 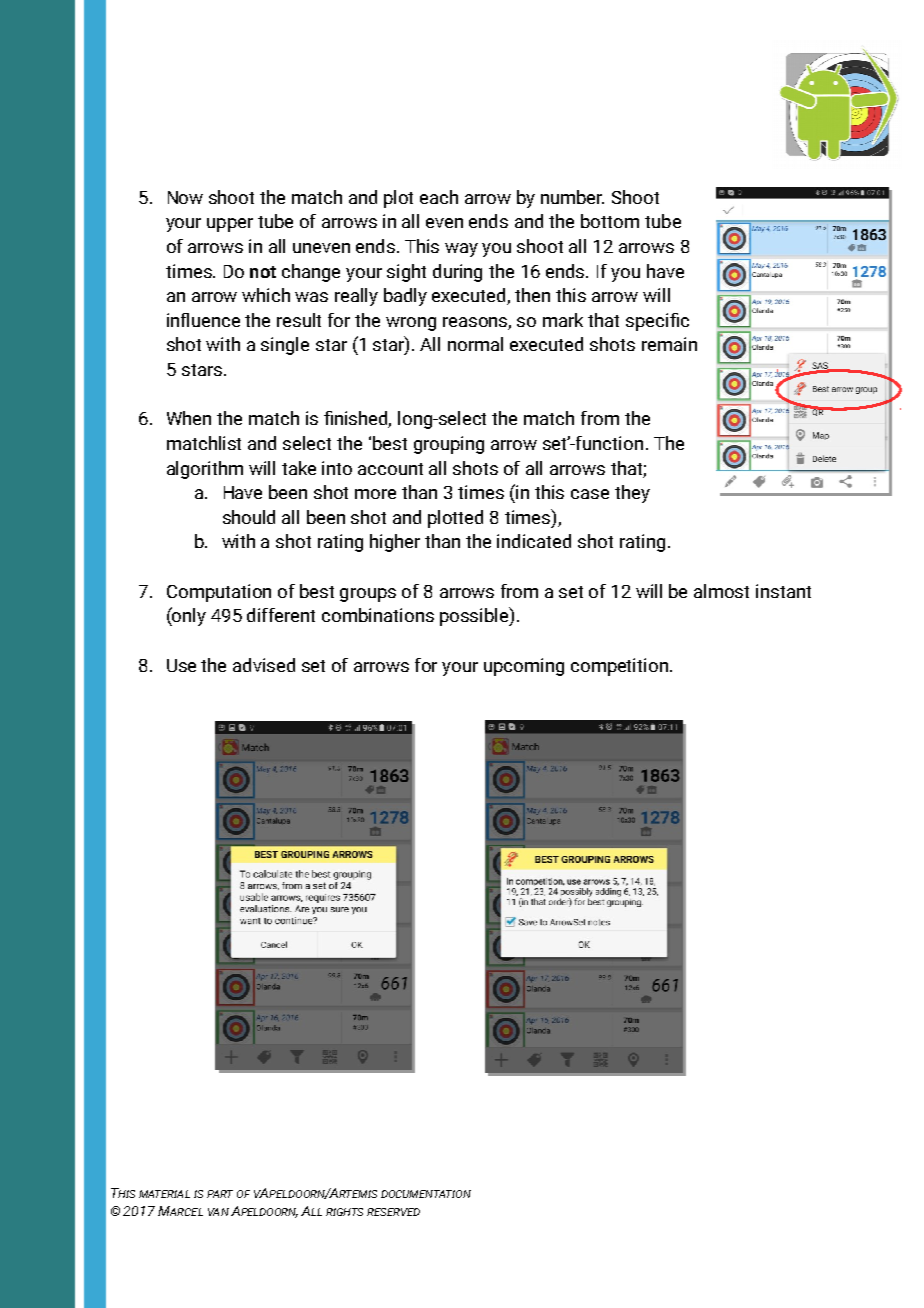 I want to click on advised, so click(x=264, y=665).
